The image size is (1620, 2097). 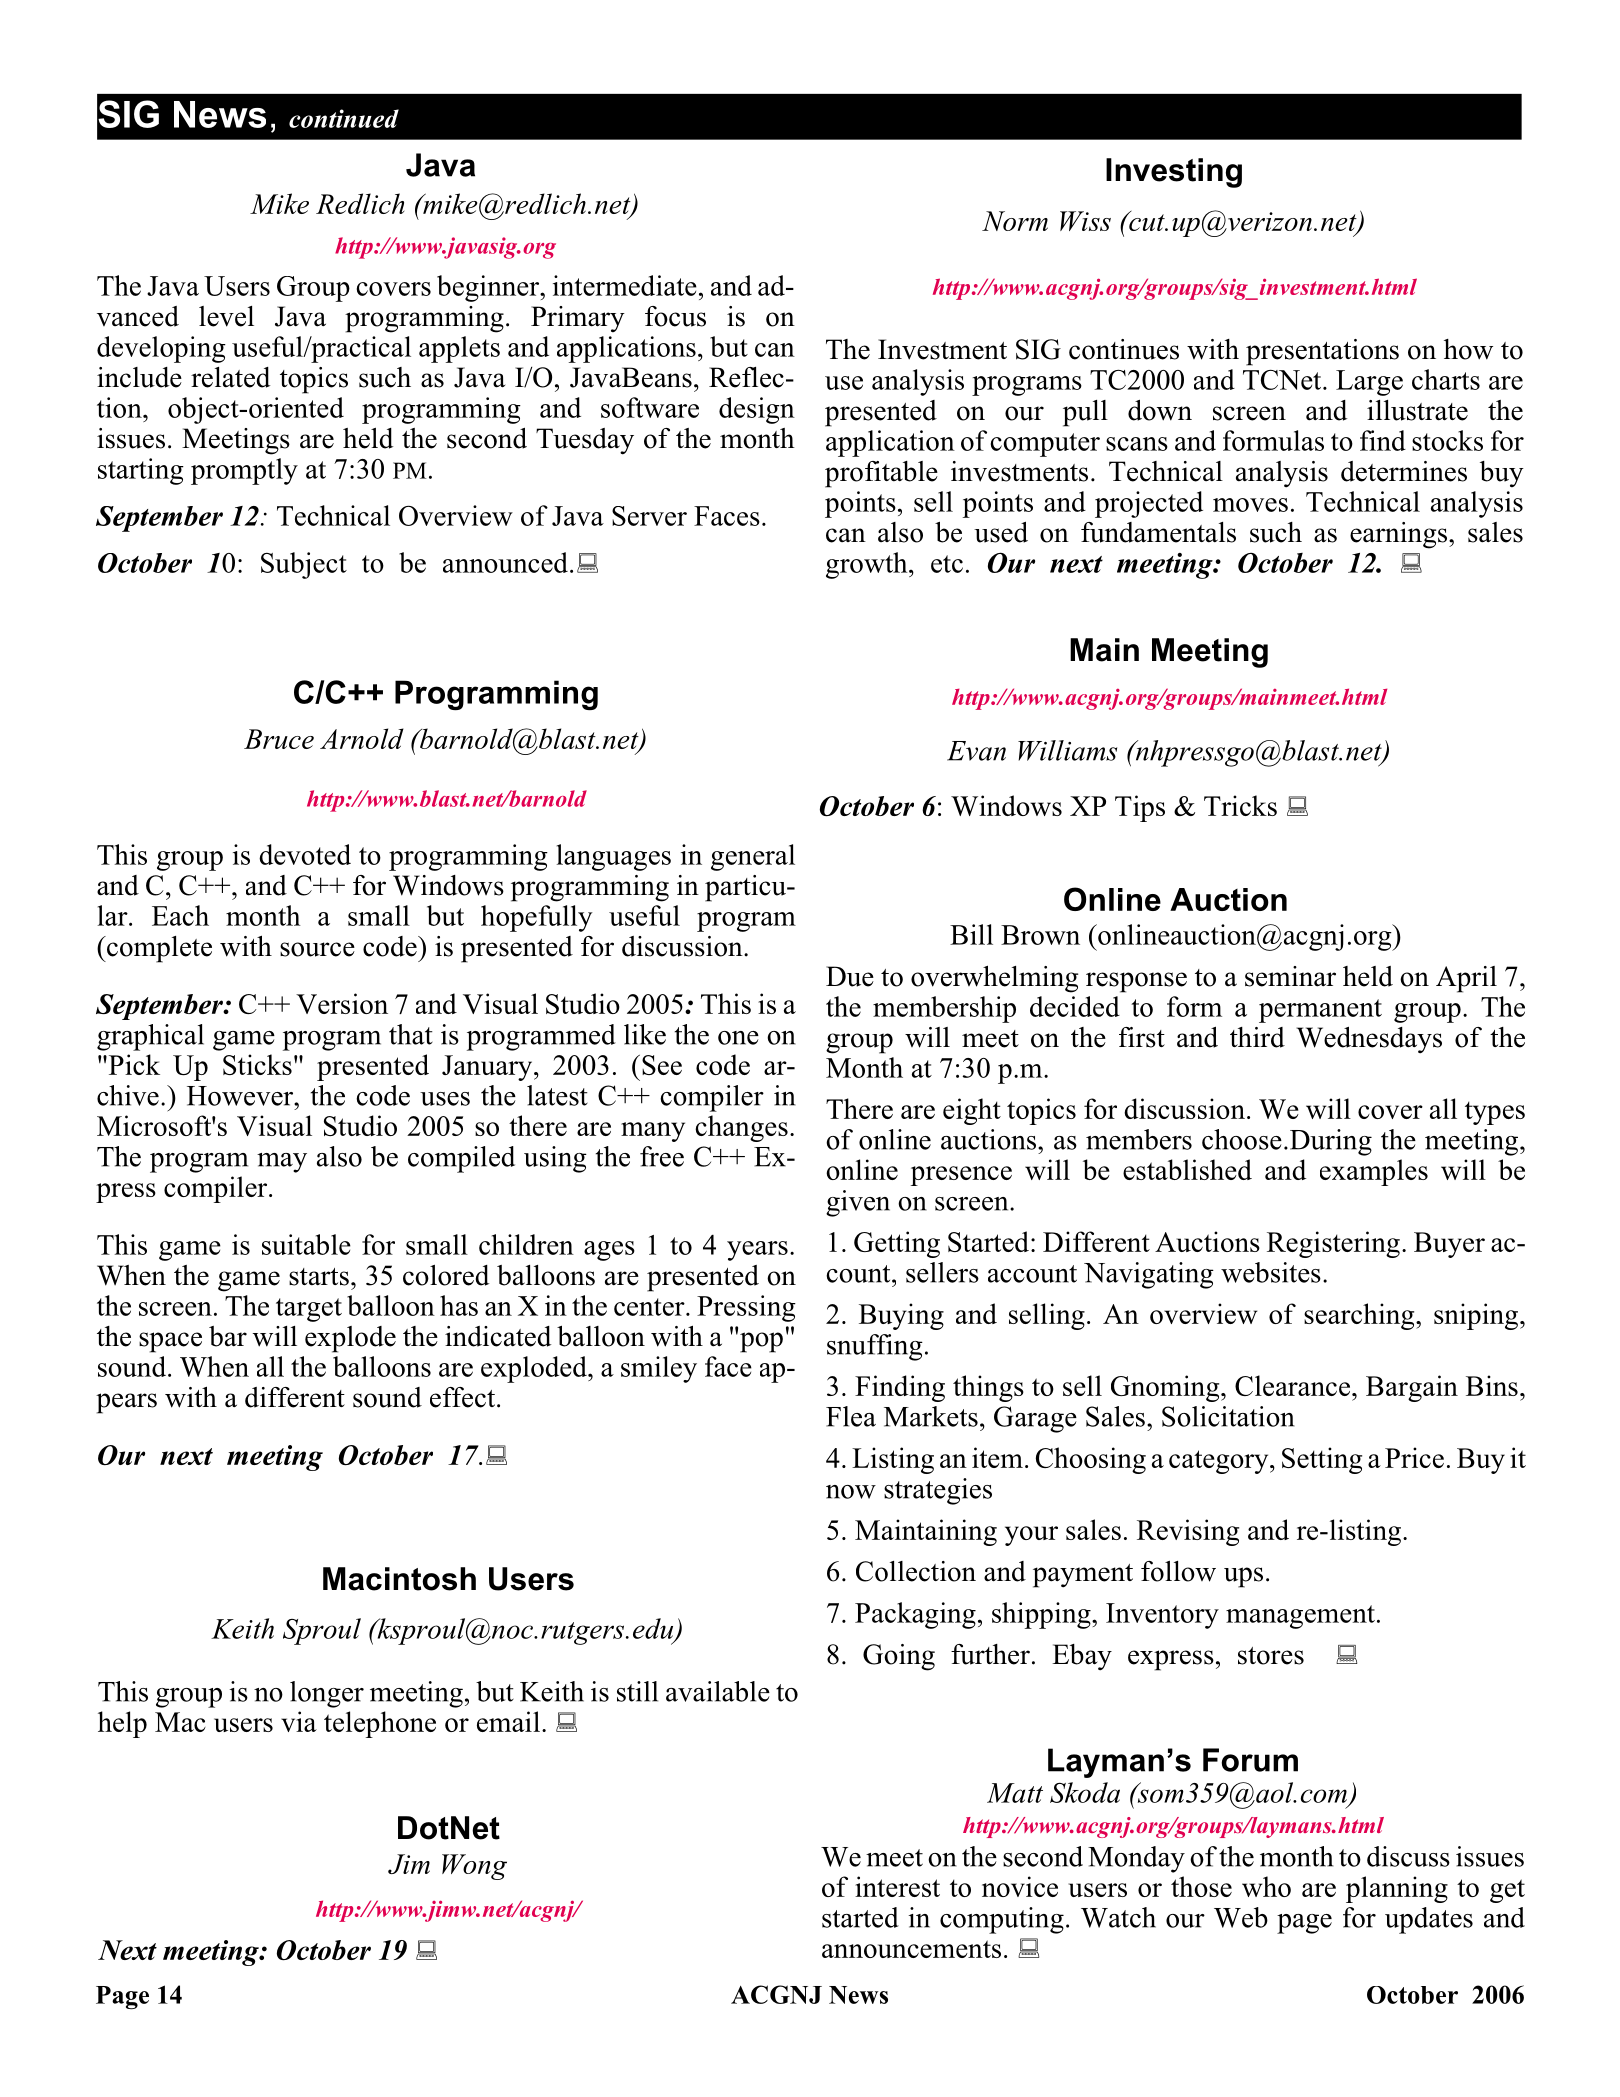 I want to click on Evan, so click(x=976, y=751).
